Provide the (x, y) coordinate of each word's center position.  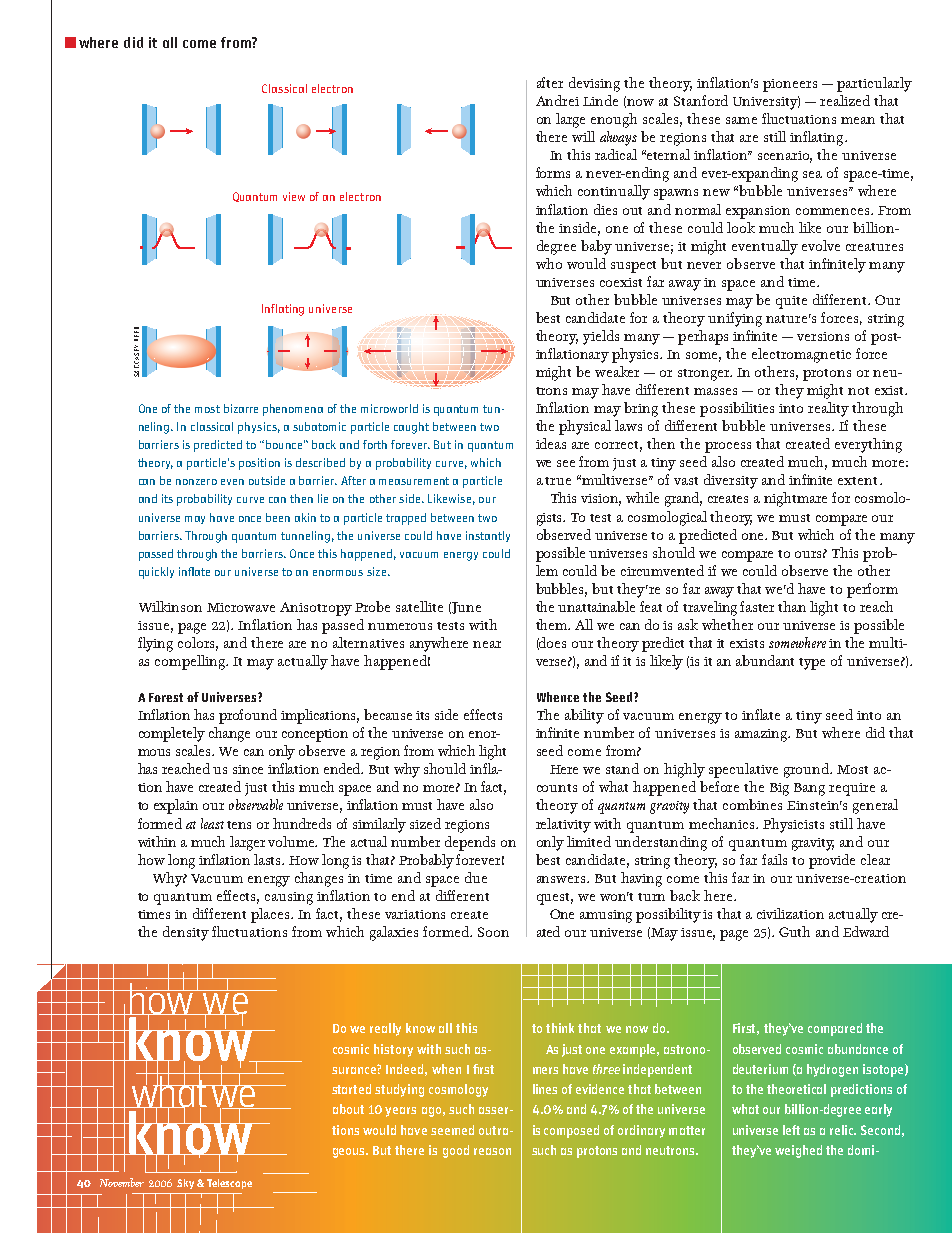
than (792, 606)
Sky (185, 1184)
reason (492, 1151)
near (487, 644)
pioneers (790, 85)
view (294, 196)
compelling (191, 662)
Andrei (557, 100)
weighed (798, 1151)
